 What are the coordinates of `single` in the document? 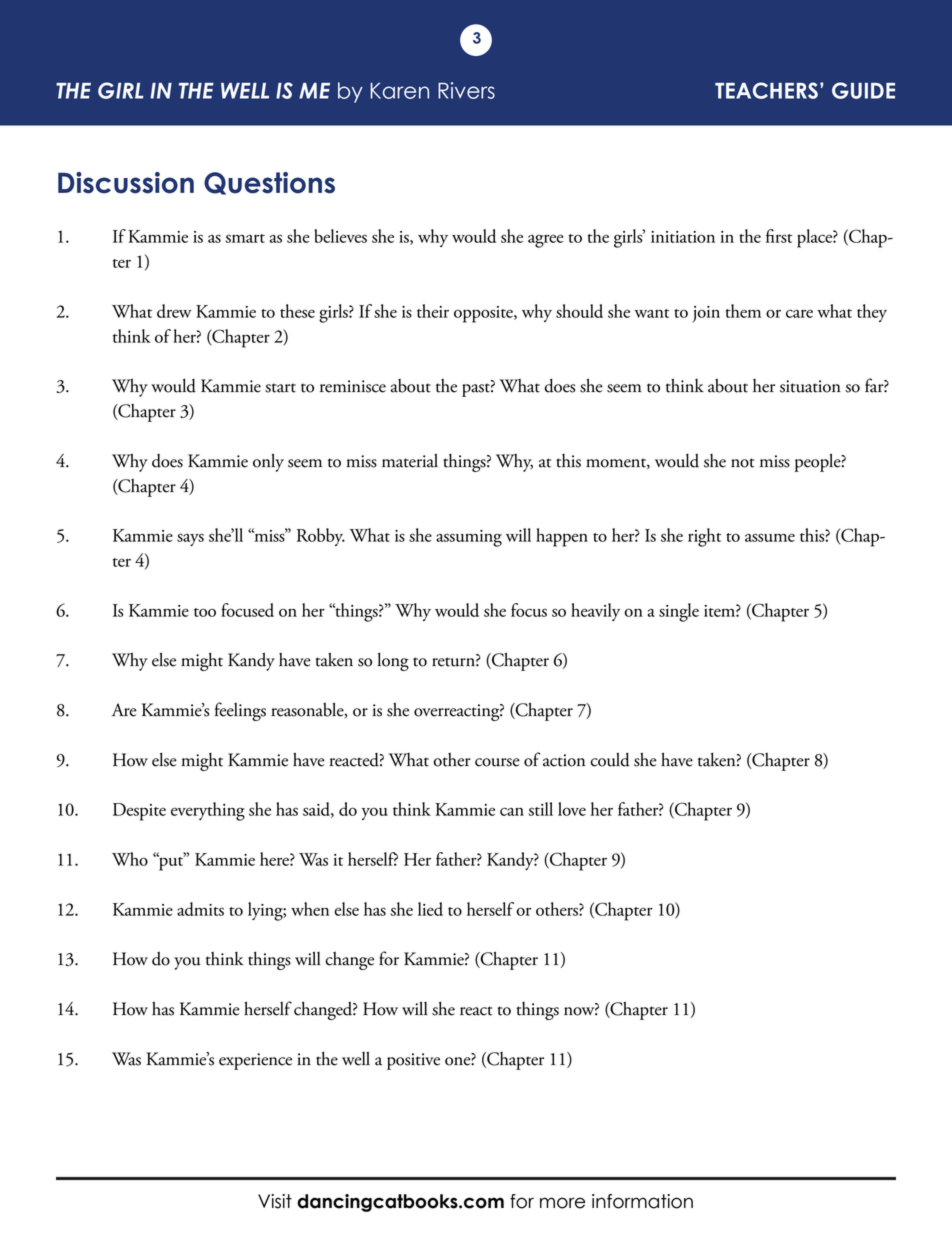 It's located at (679, 612).
